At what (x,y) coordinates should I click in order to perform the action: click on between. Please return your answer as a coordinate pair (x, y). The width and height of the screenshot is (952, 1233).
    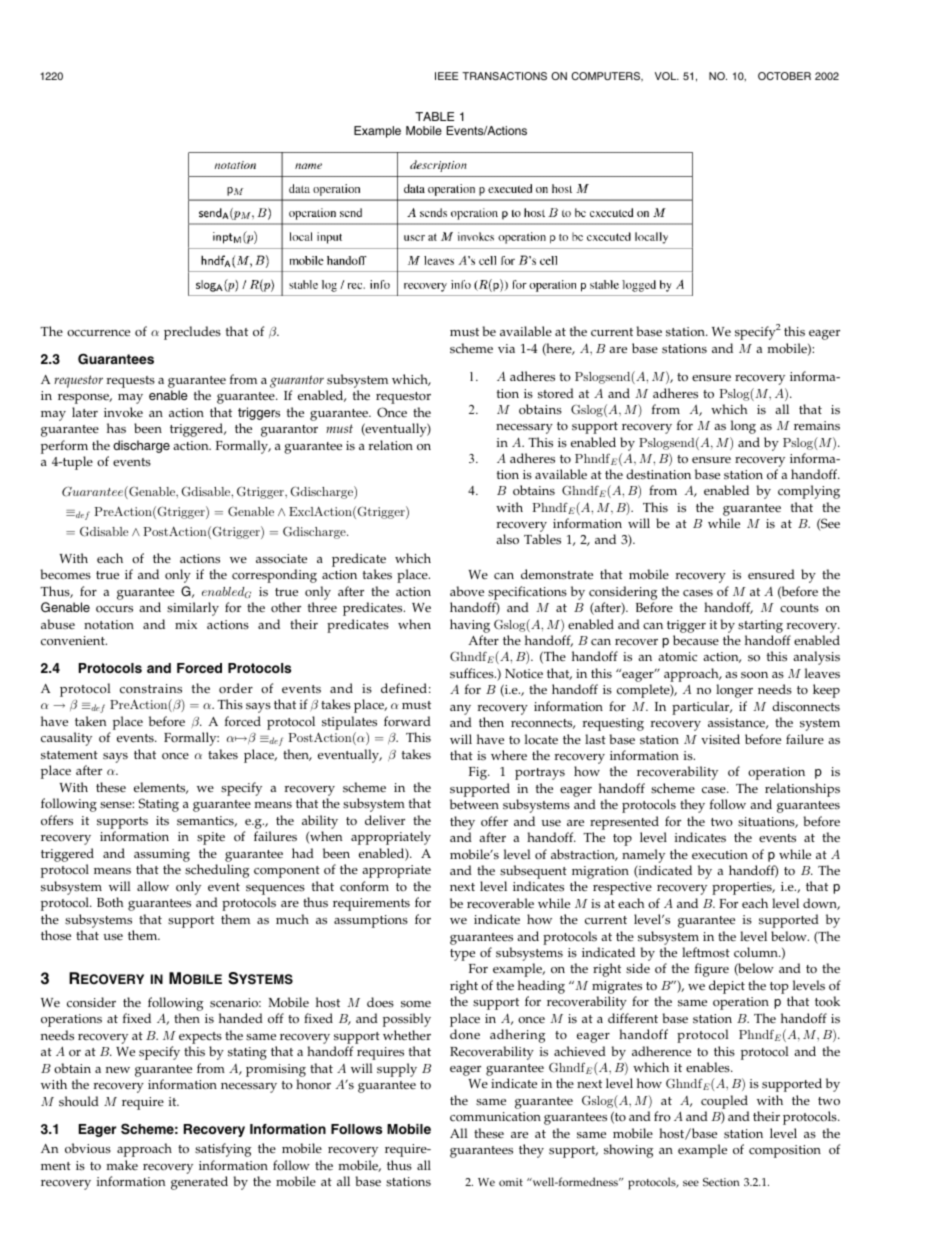
    Looking at the image, I should click on (474, 804).
